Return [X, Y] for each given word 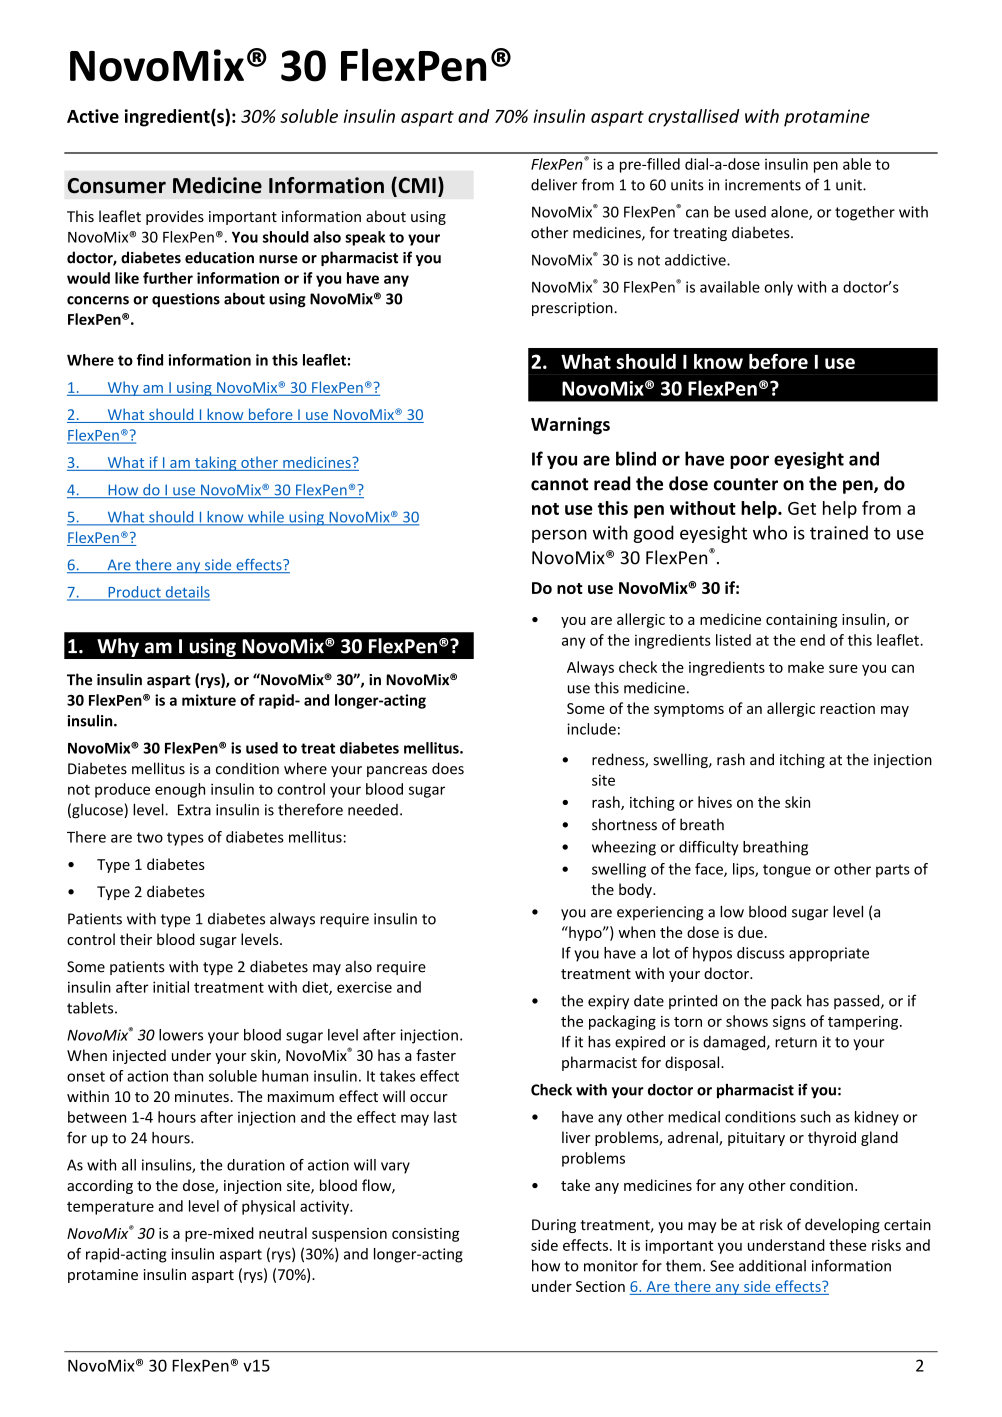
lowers [181, 1035]
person [559, 536]
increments [763, 185]
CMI [416, 186]
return [796, 1042]
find [150, 360]
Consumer [117, 186]
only [778, 288]
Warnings [570, 426]
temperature [110, 1208]
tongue [787, 871]
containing [801, 621]
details [186, 593]
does [448, 768]
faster [436, 1055]
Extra [194, 810]
